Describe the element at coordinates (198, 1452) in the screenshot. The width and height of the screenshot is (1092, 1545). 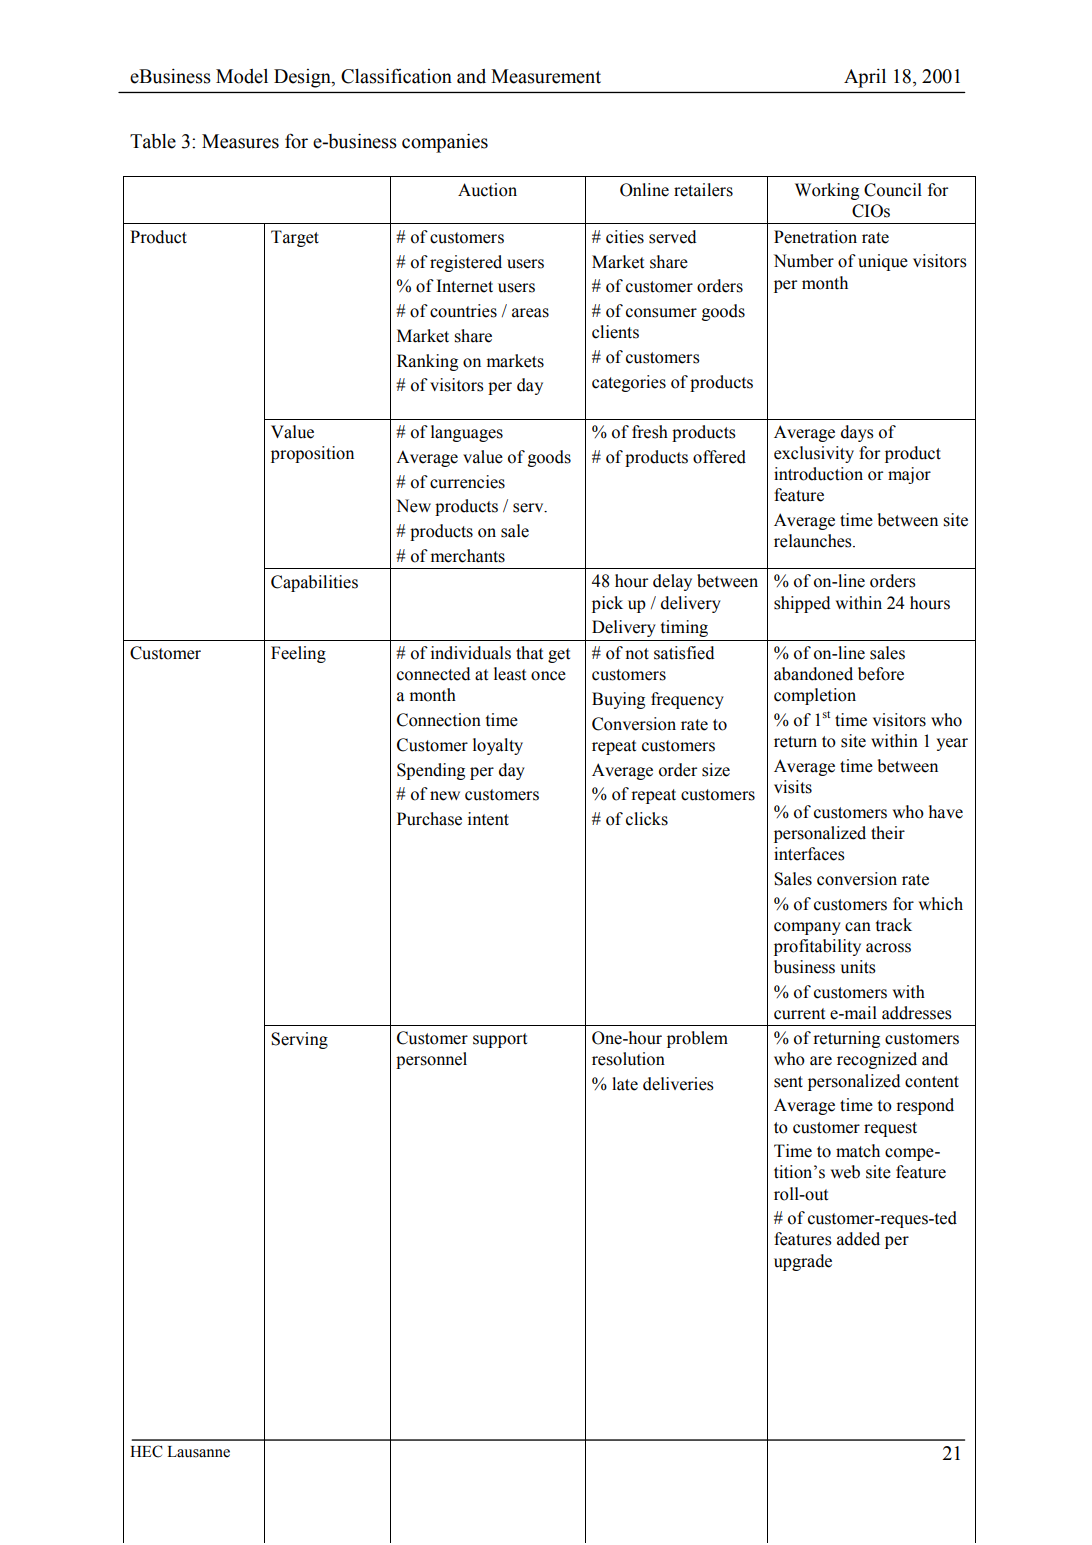
I see `Lausanne` at that location.
